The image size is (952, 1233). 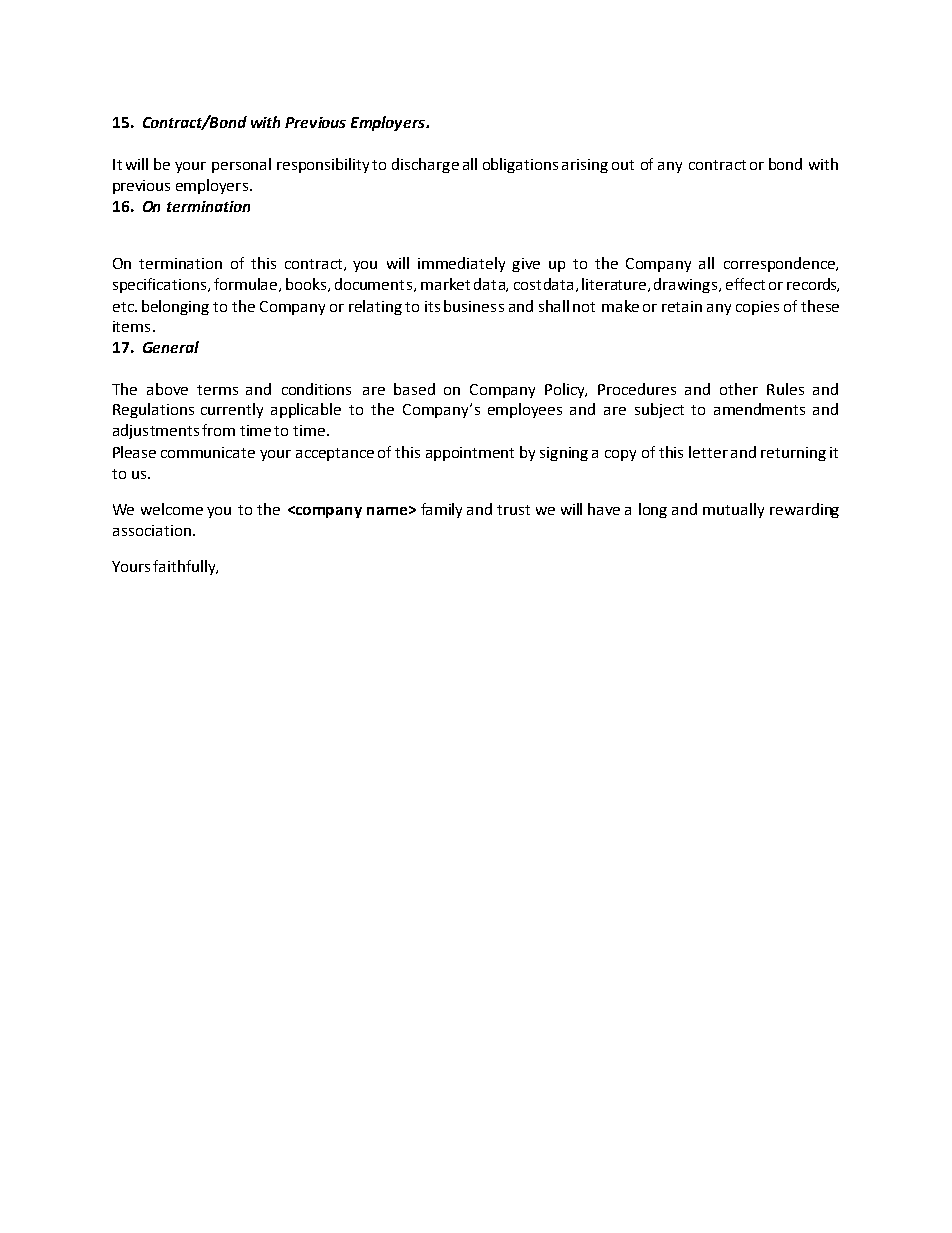 I want to click on other, so click(x=739, y=389).
